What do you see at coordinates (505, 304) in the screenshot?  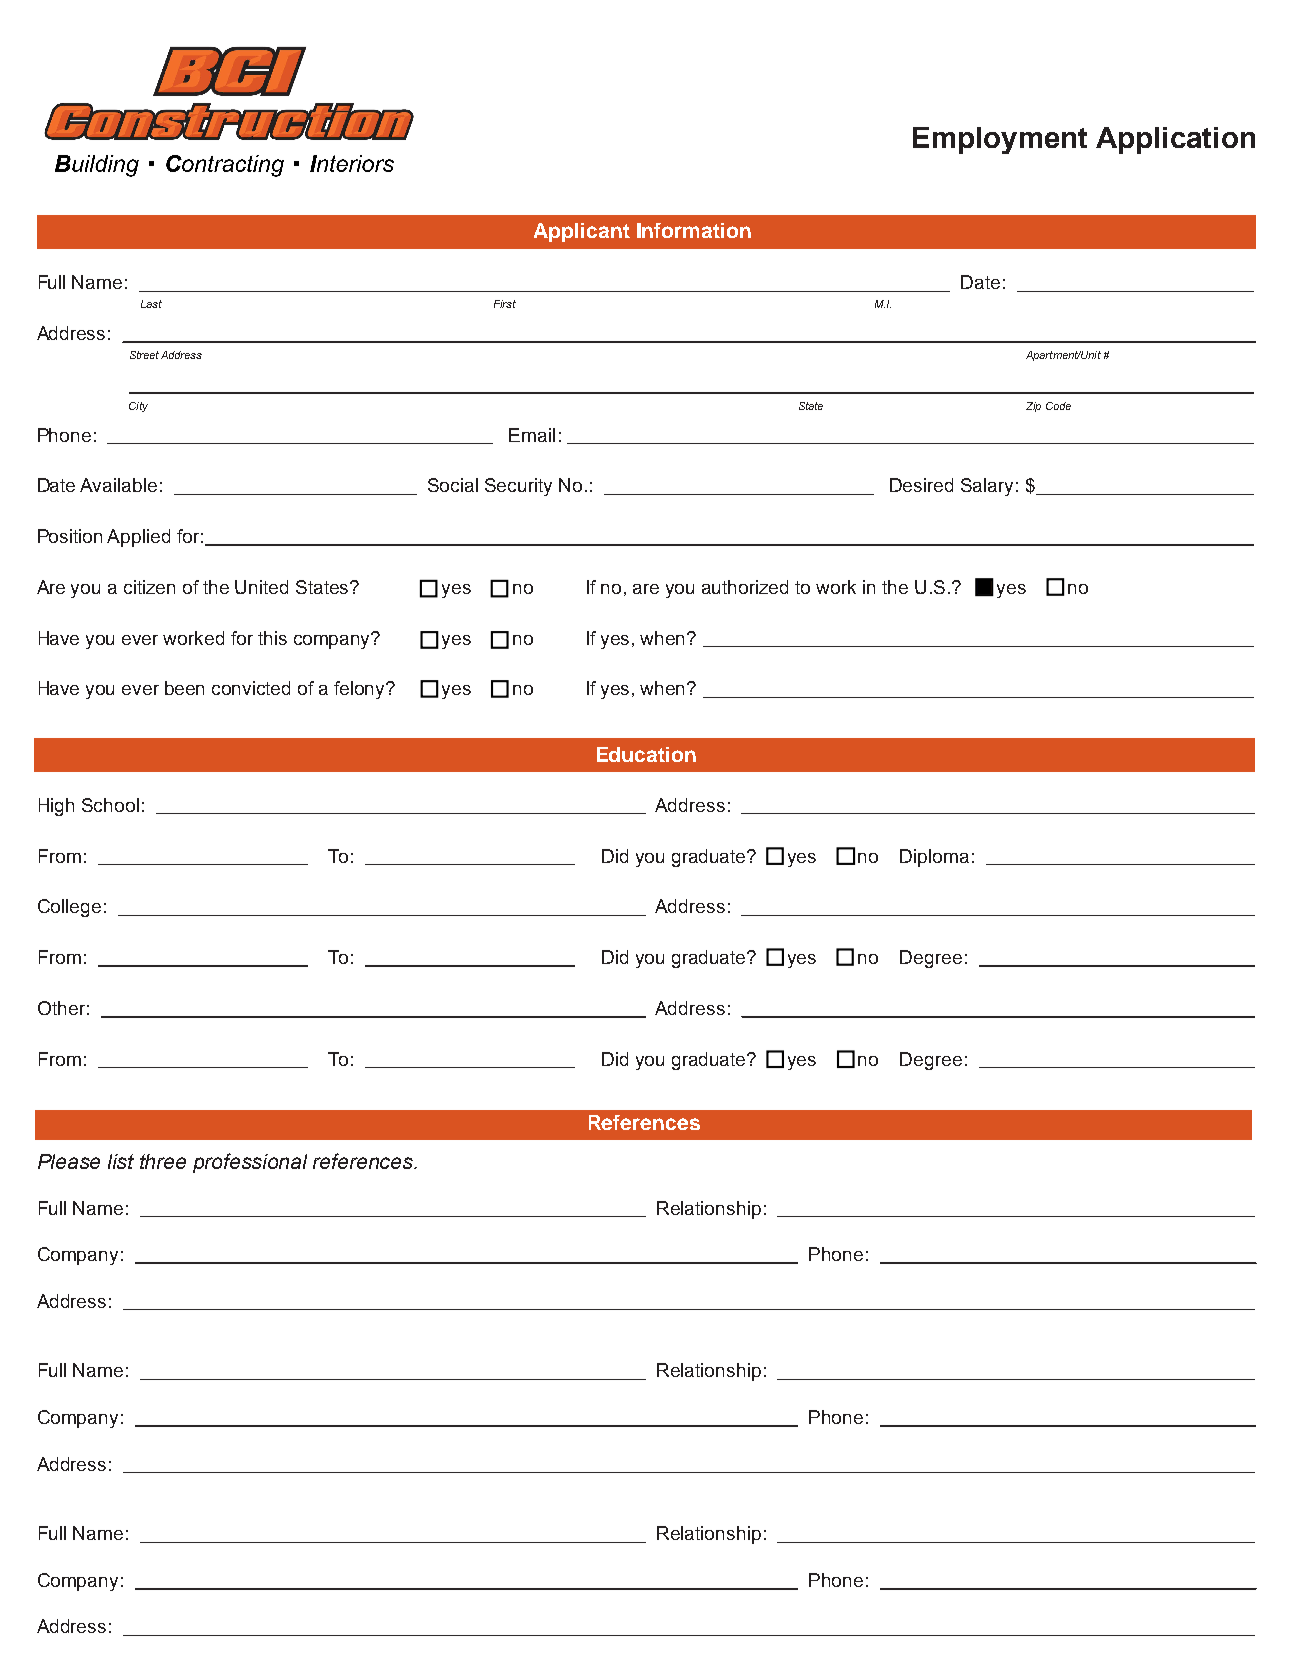 I see `First` at bounding box center [505, 304].
